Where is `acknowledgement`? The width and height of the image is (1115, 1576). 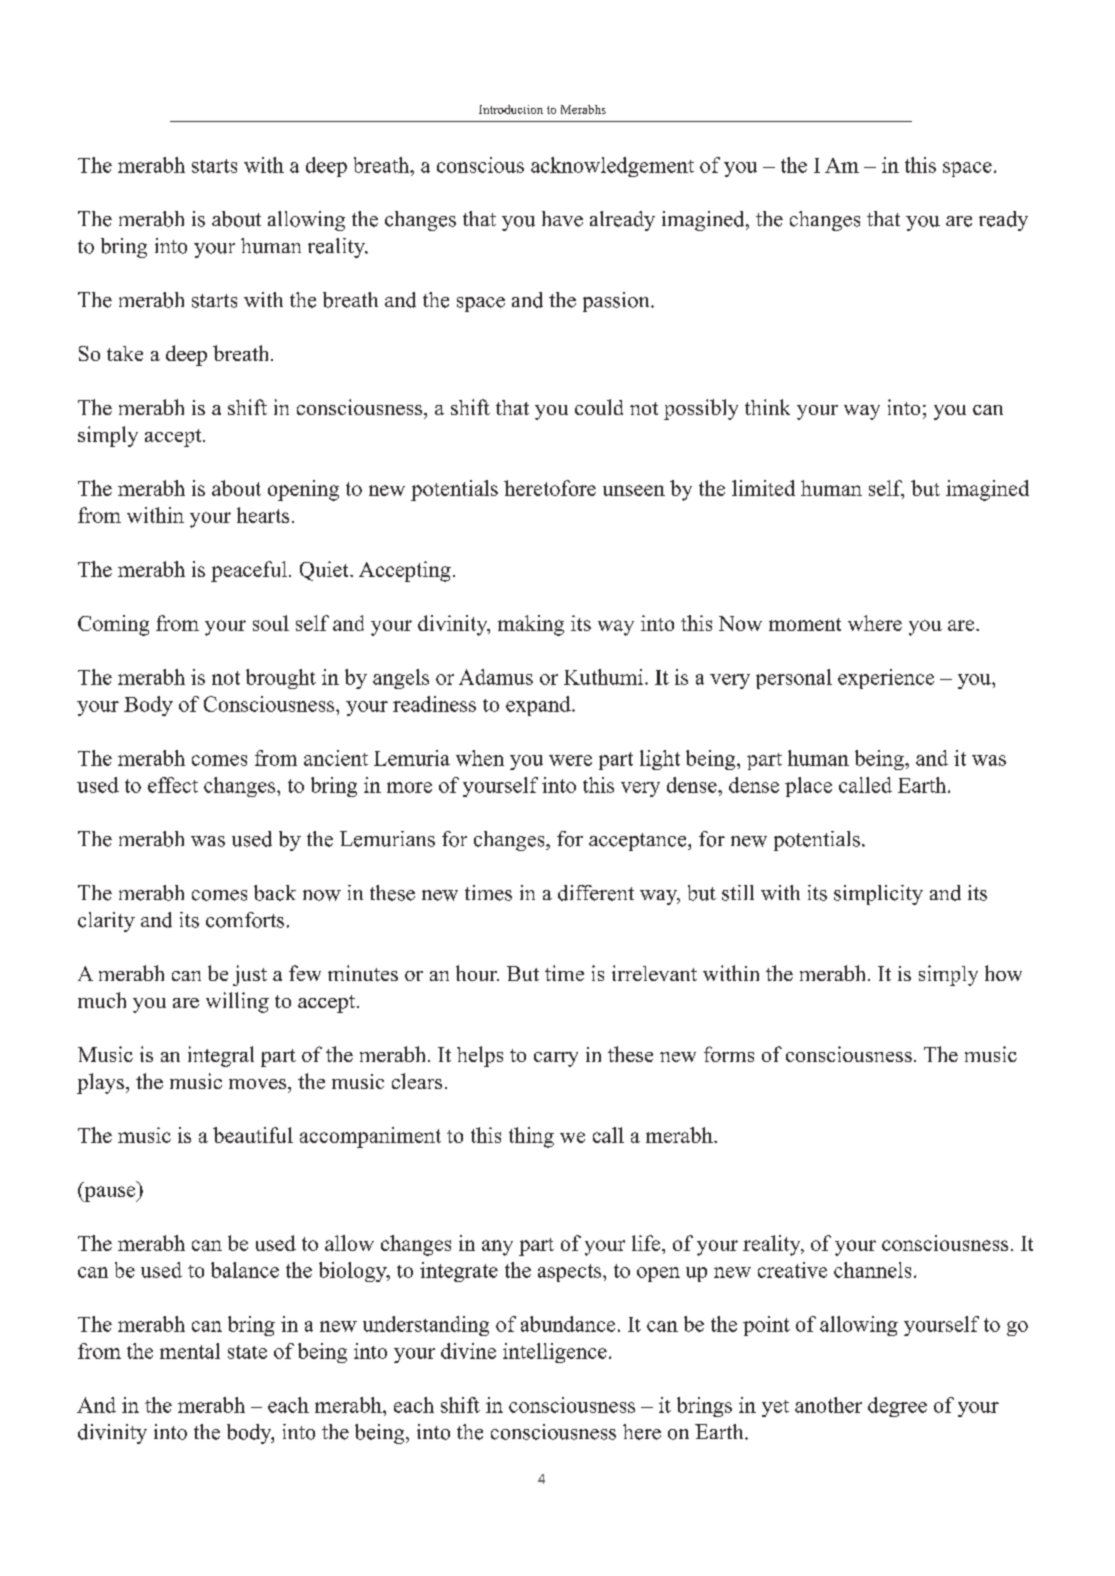 acknowledgement is located at coordinates (612, 167).
